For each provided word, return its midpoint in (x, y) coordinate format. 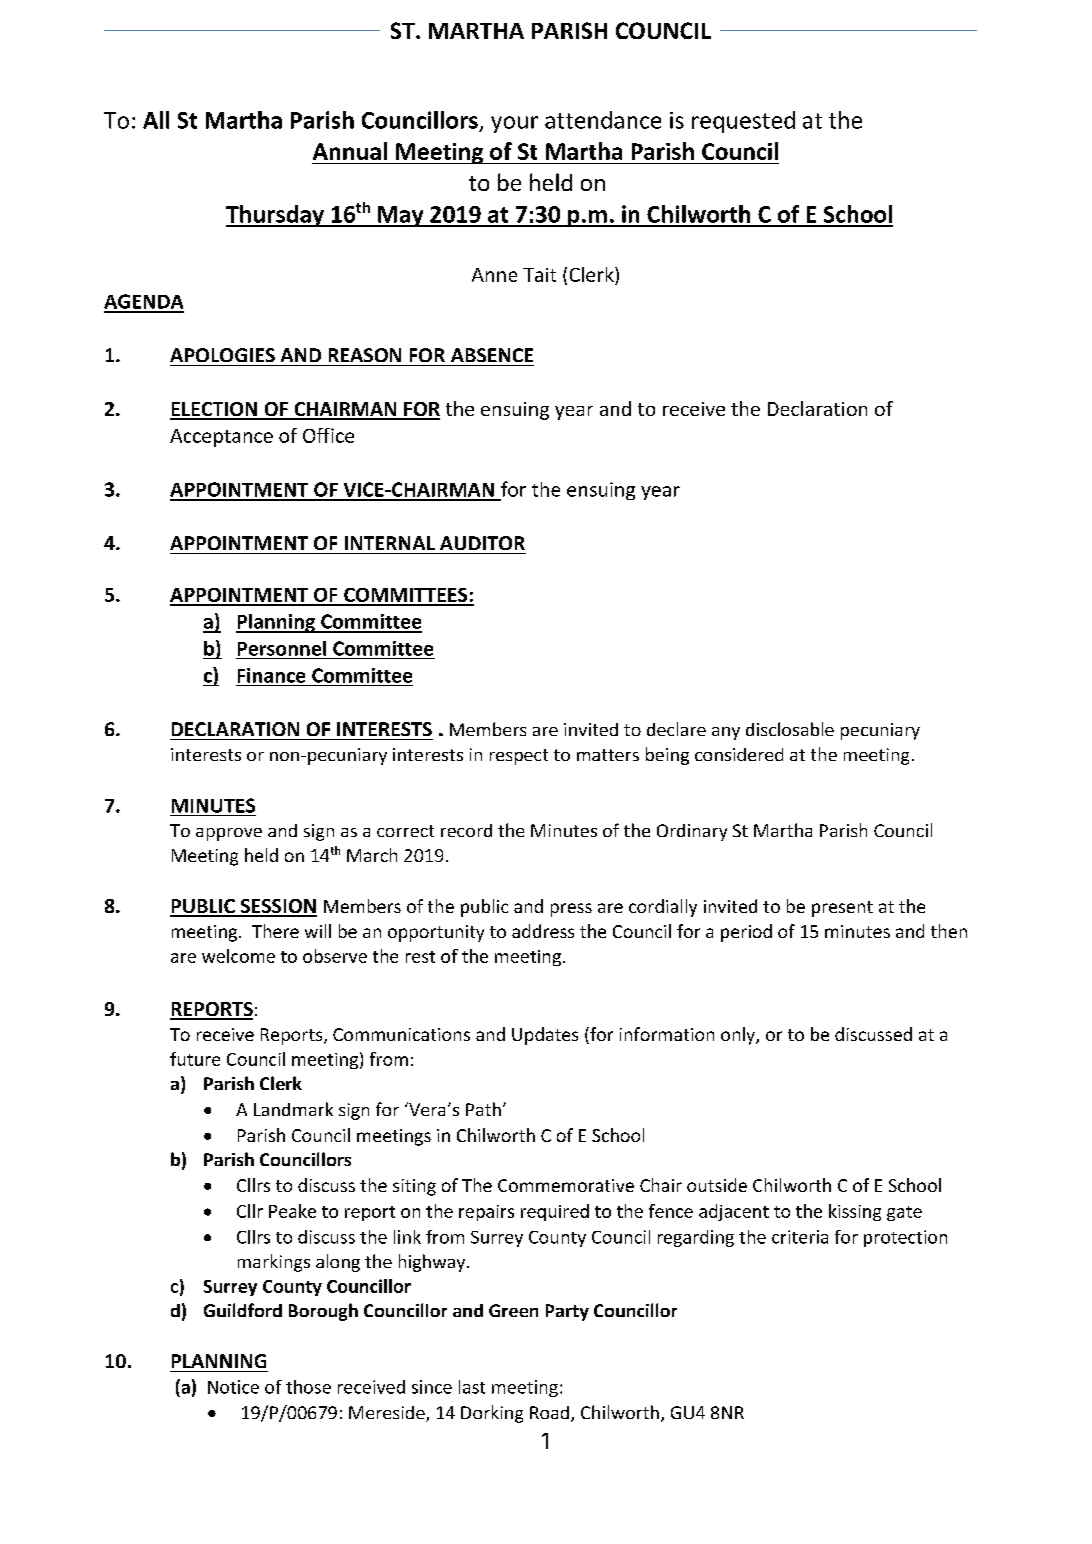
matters (608, 755)
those (308, 1387)
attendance (603, 120)
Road (549, 1412)
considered (739, 754)
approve (229, 834)
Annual (350, 151)
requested (743, 122)
